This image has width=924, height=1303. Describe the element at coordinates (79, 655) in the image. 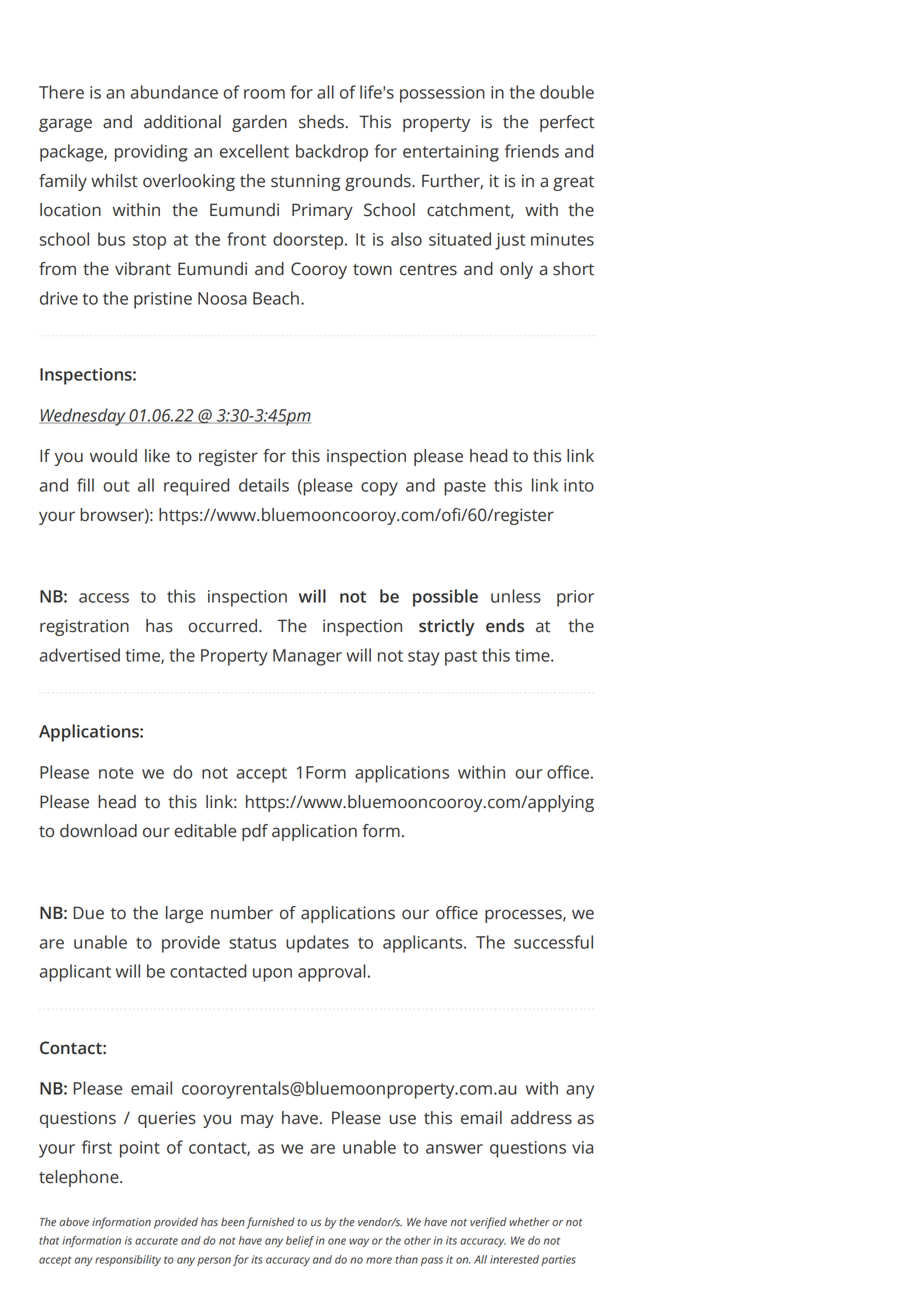

I see `advertised` at that location.
